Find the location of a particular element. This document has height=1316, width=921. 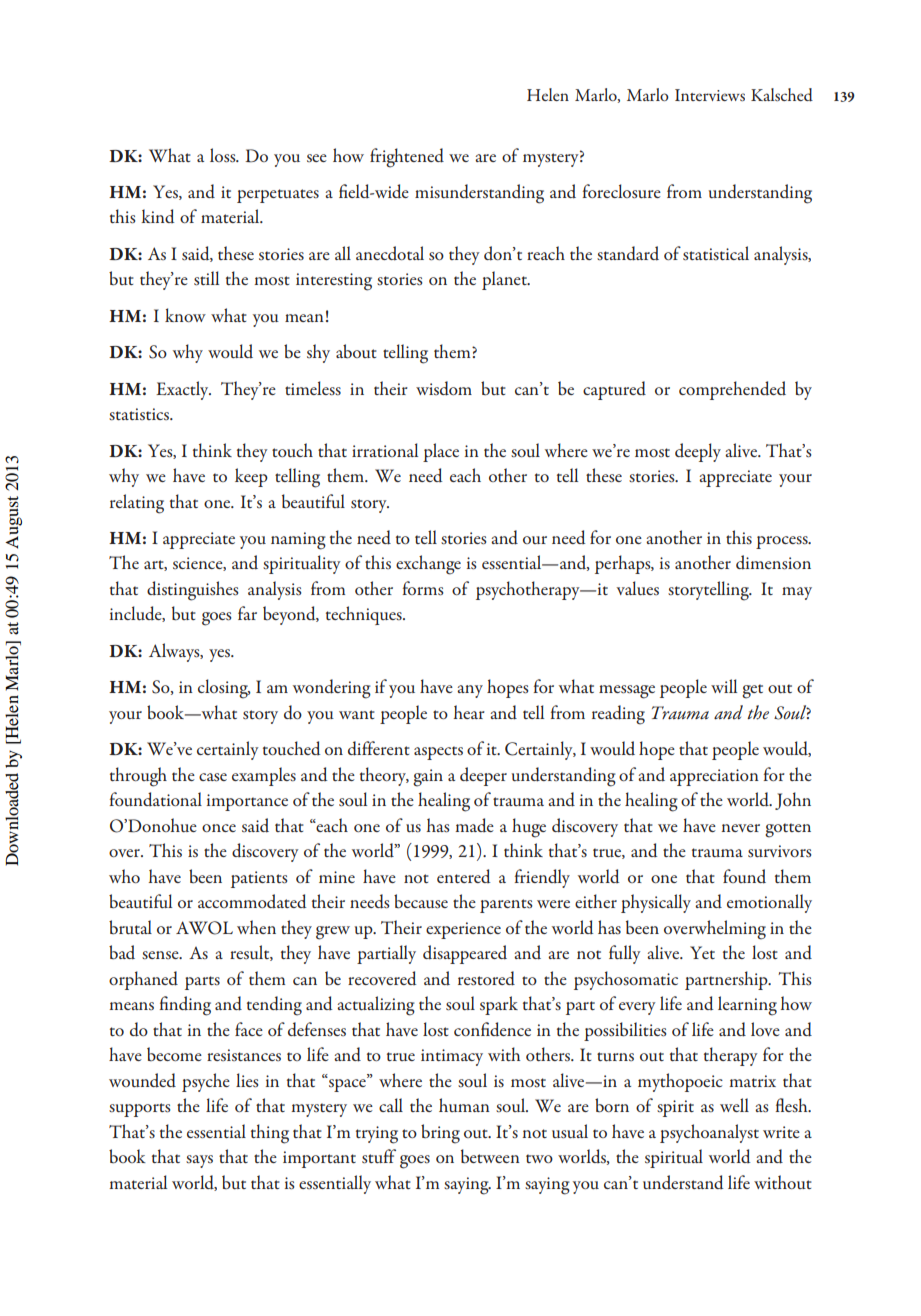

emotionally is located at coordinates (769, 903).
